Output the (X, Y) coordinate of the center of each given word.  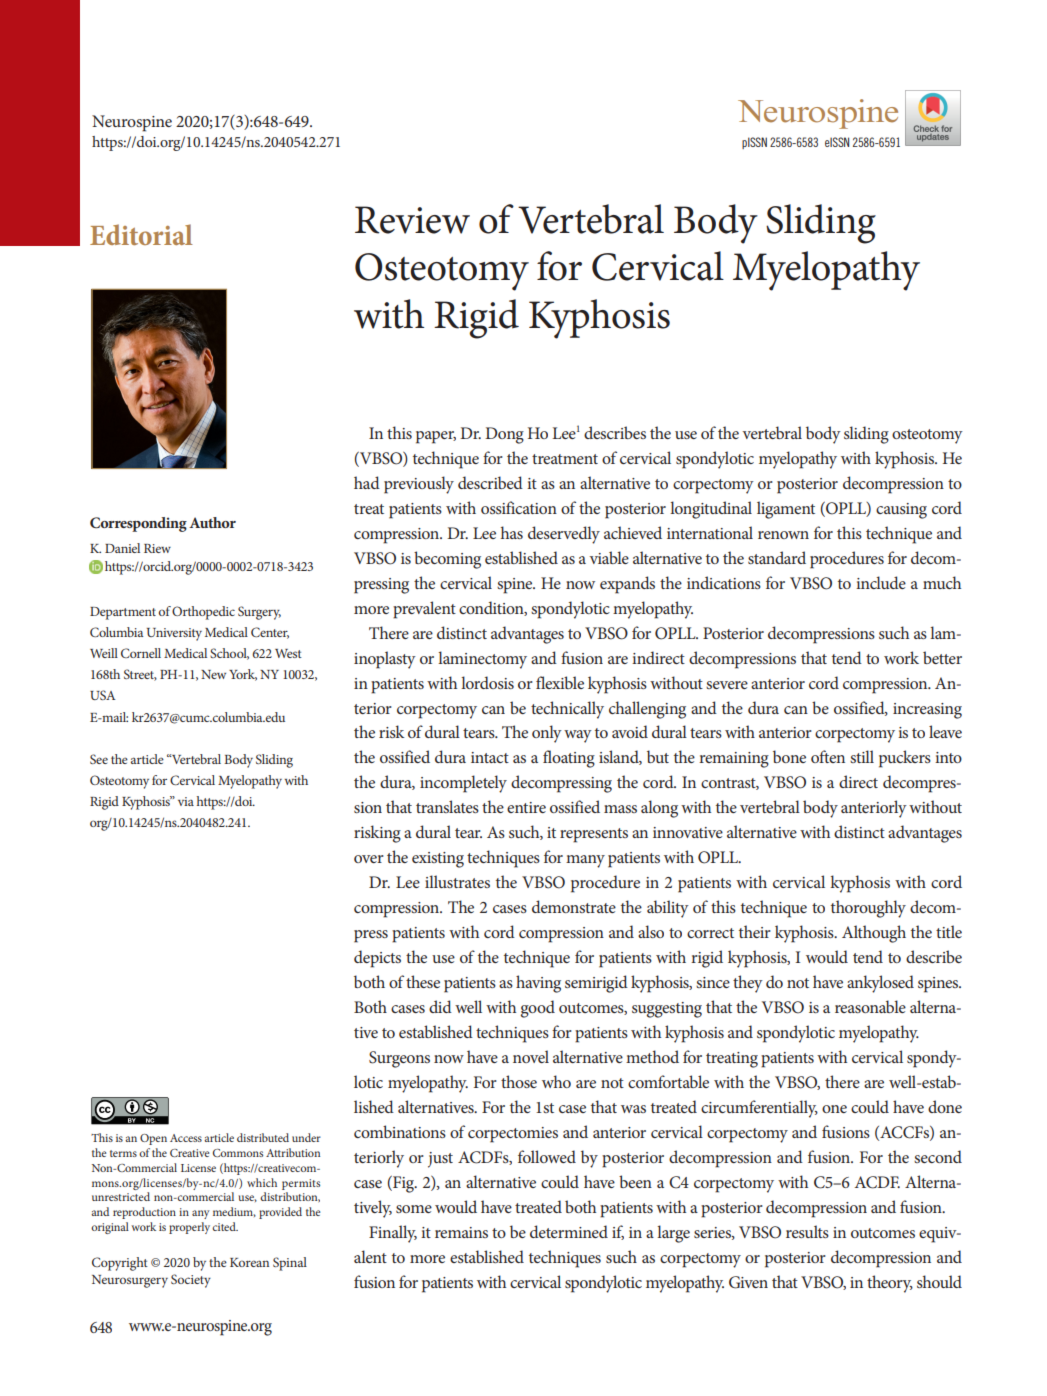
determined (569, 1231)
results (807, 1231)
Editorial (141, 234)
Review (412, 220)
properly (189, 1228)
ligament (786, 510)
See (99, 759)
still (862, 756)
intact (490, 757)
